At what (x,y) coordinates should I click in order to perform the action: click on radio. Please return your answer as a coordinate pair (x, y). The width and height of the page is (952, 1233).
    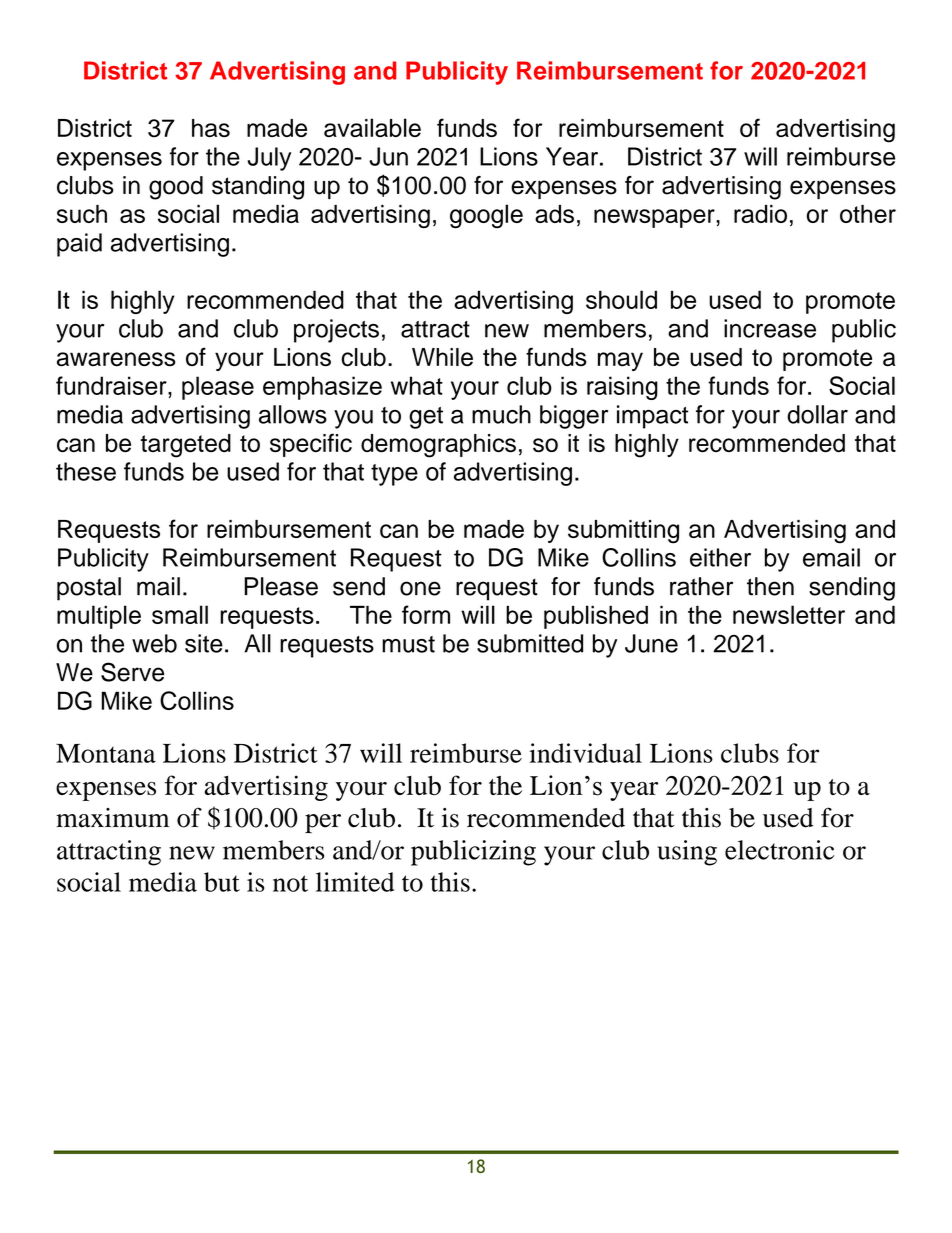
    Looking at the image, I should click on (760, 214).
